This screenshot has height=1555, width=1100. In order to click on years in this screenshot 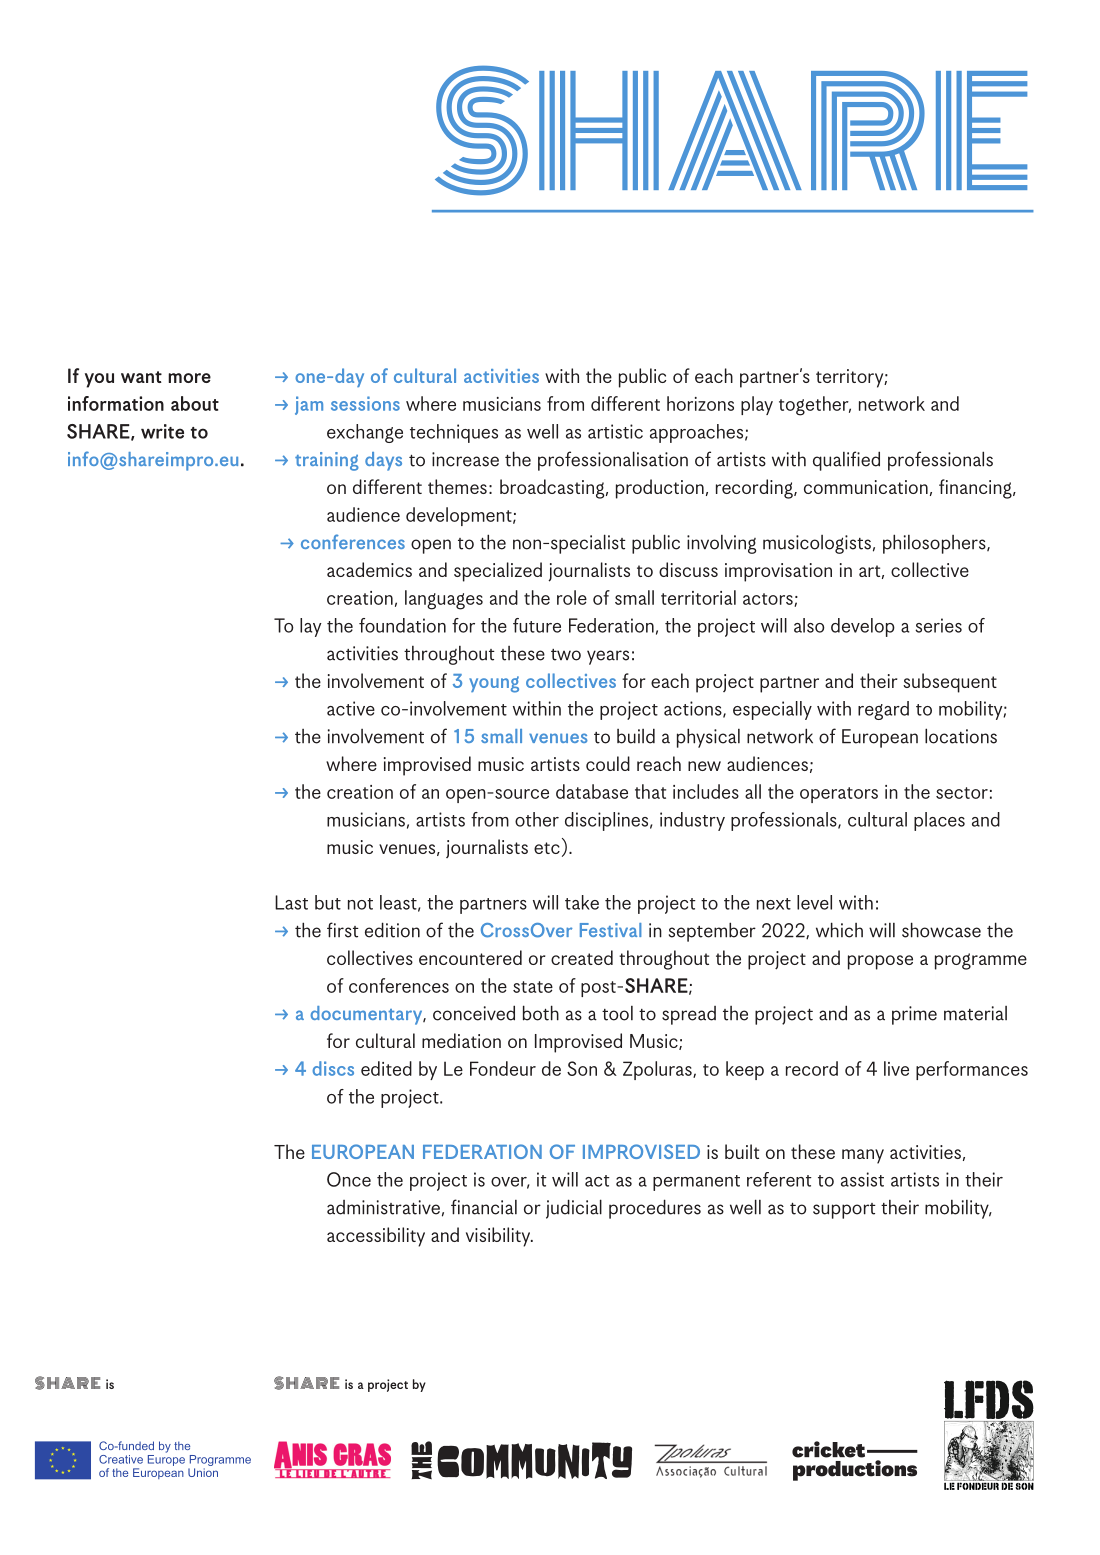, I will do `click(608, 657)`.
